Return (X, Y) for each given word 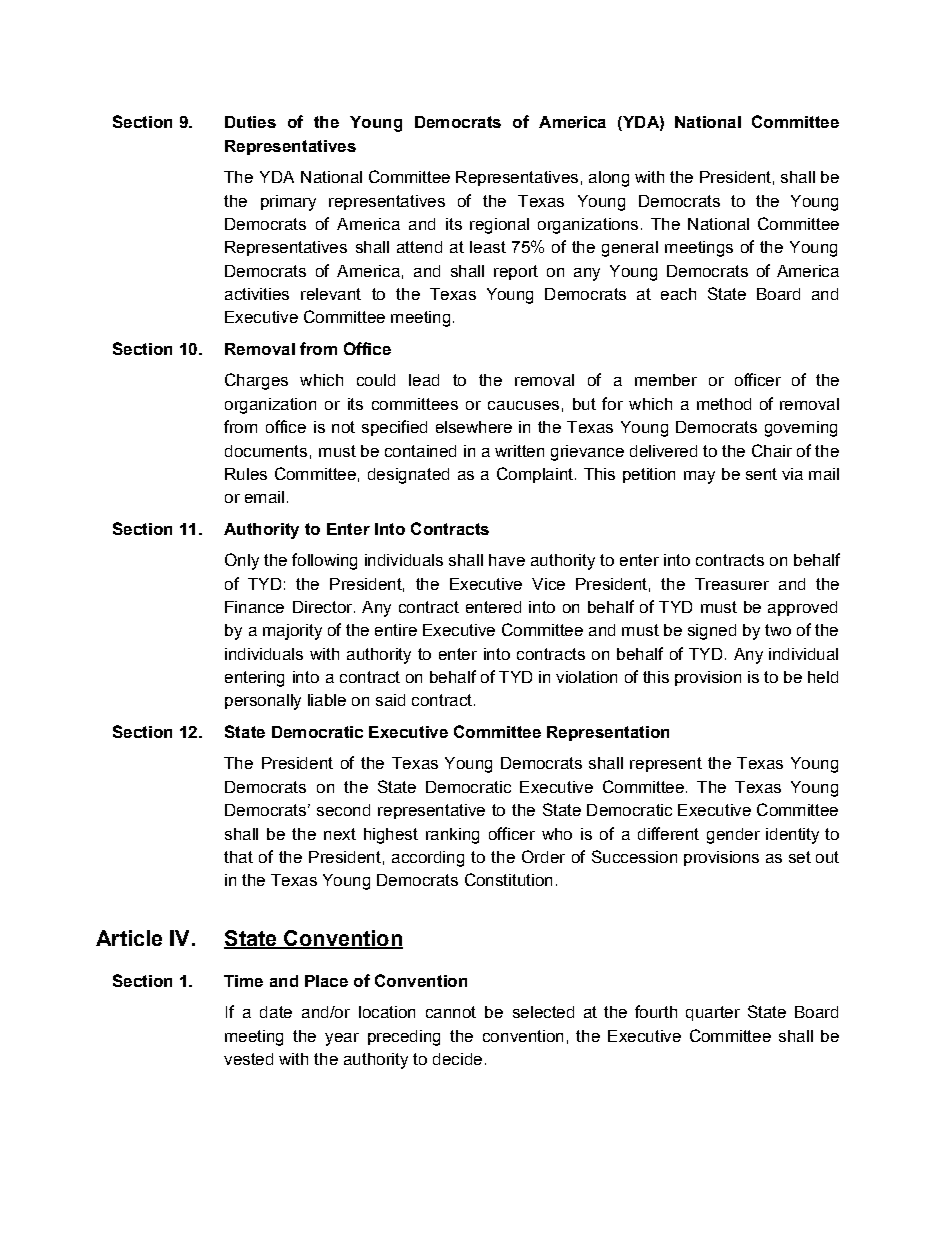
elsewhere (474, 427)
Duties (250, 122)
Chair (772, 450)
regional (499, 226)
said (390, 700)
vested (248, 1059)
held (823, 677)
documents (266, 451)
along (609, 179)
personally (263, 702)
